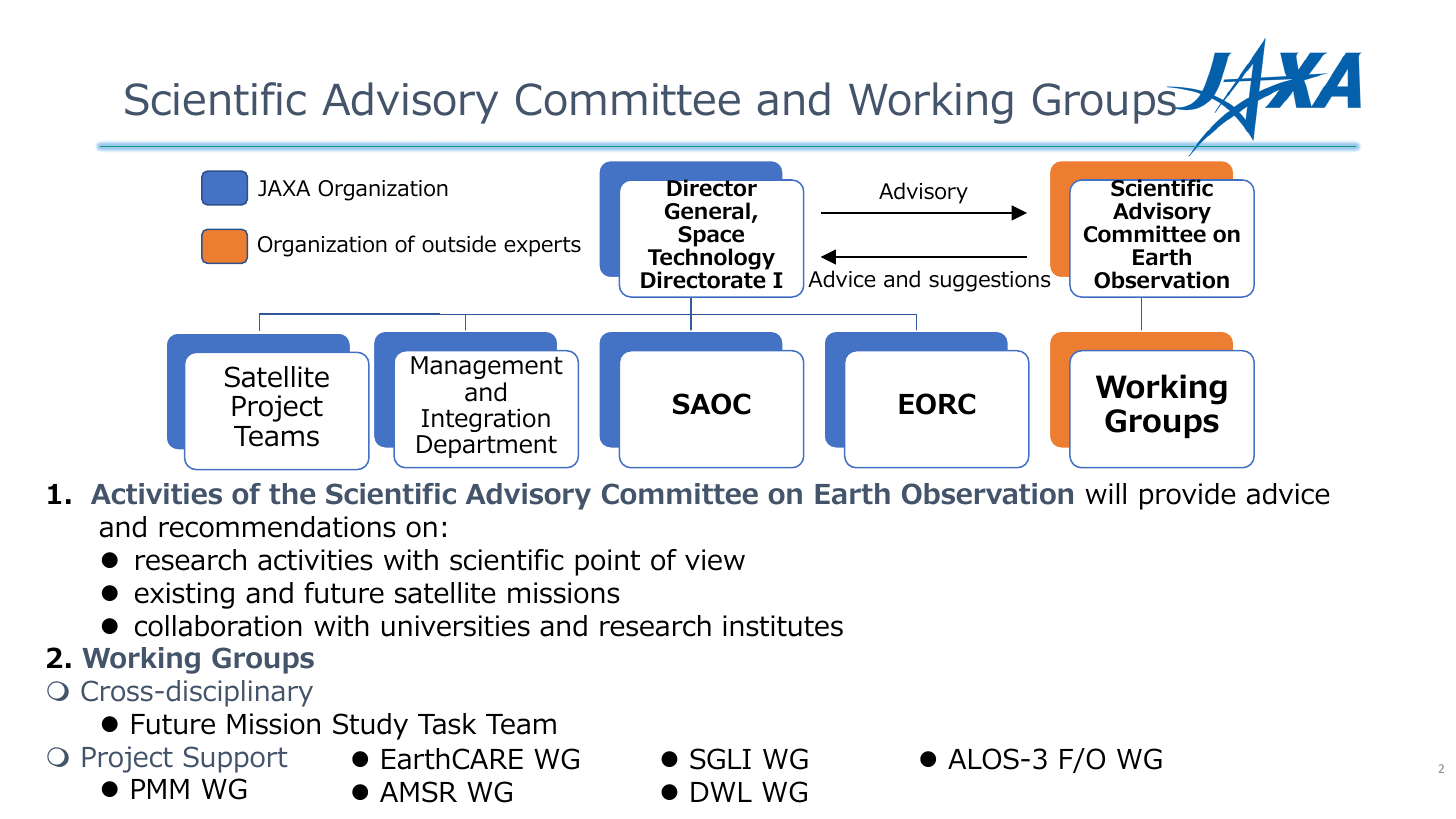 This page has width=1456, height=819. What do you see at coordinates (487, 367) in the page?
I see `Management` at bounding box center [487, 367].
